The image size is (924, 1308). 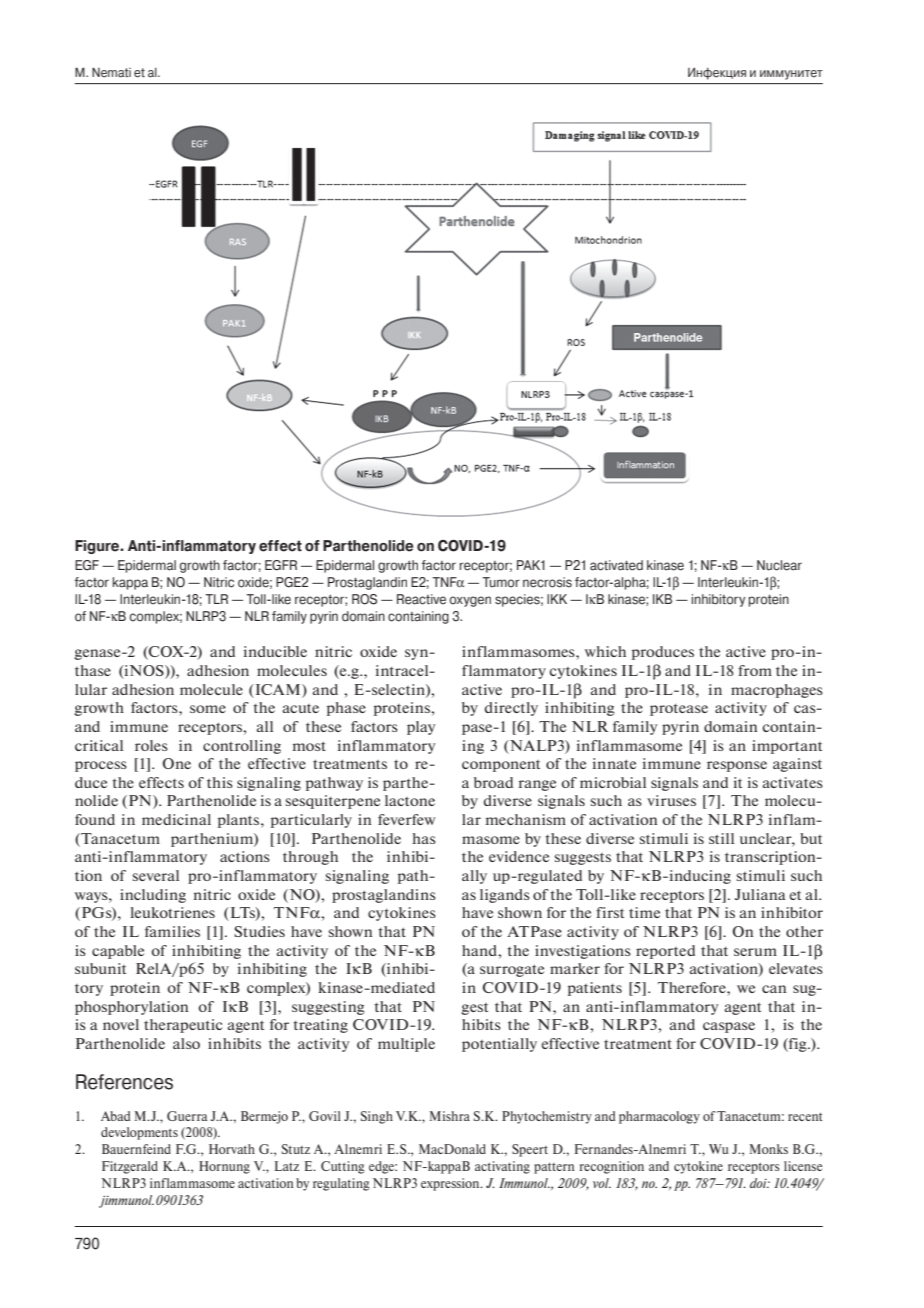 What do you see at coordinates (216, 599) in the screenshot?
I see `TLR` at bounding box center [216, 599].
